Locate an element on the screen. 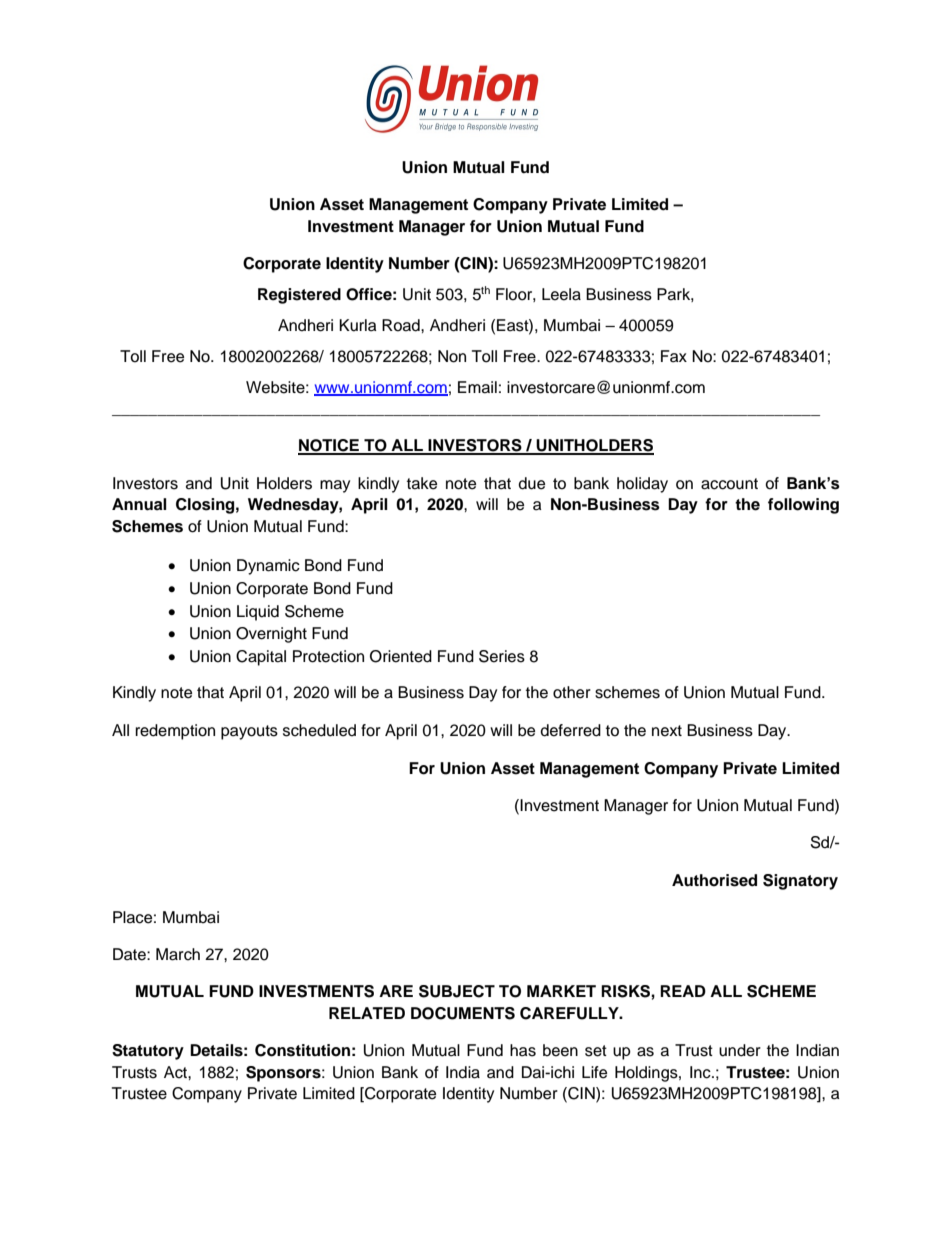 Image resolution: width=952 pixels, height=1233 pixels. Statutory is located at coordinates (148, 1052).
